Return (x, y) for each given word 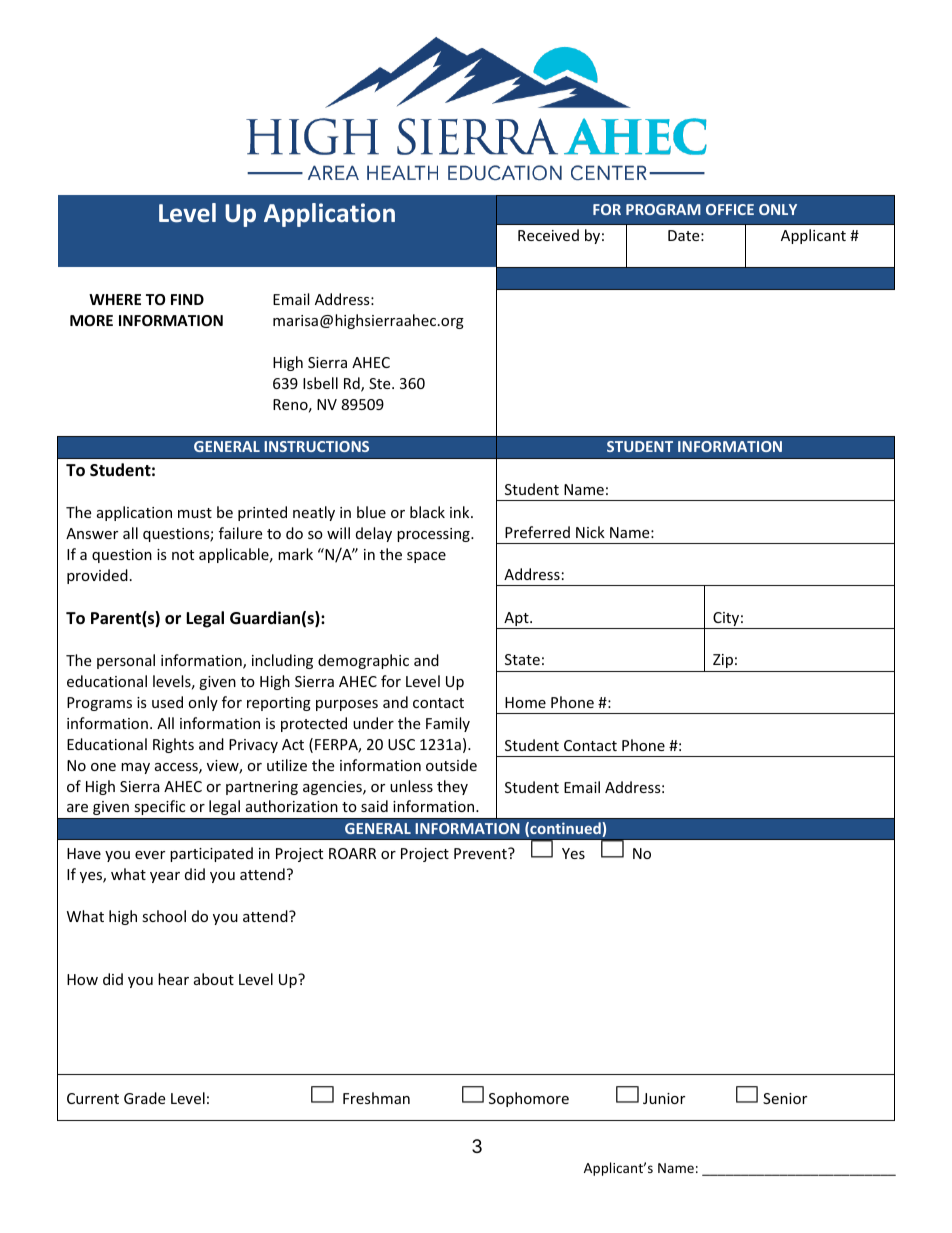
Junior (664, 1098)
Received (548, 235)
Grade (144, 1098)
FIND (187, 299)
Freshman (376, 1098)
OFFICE (730, 209)
